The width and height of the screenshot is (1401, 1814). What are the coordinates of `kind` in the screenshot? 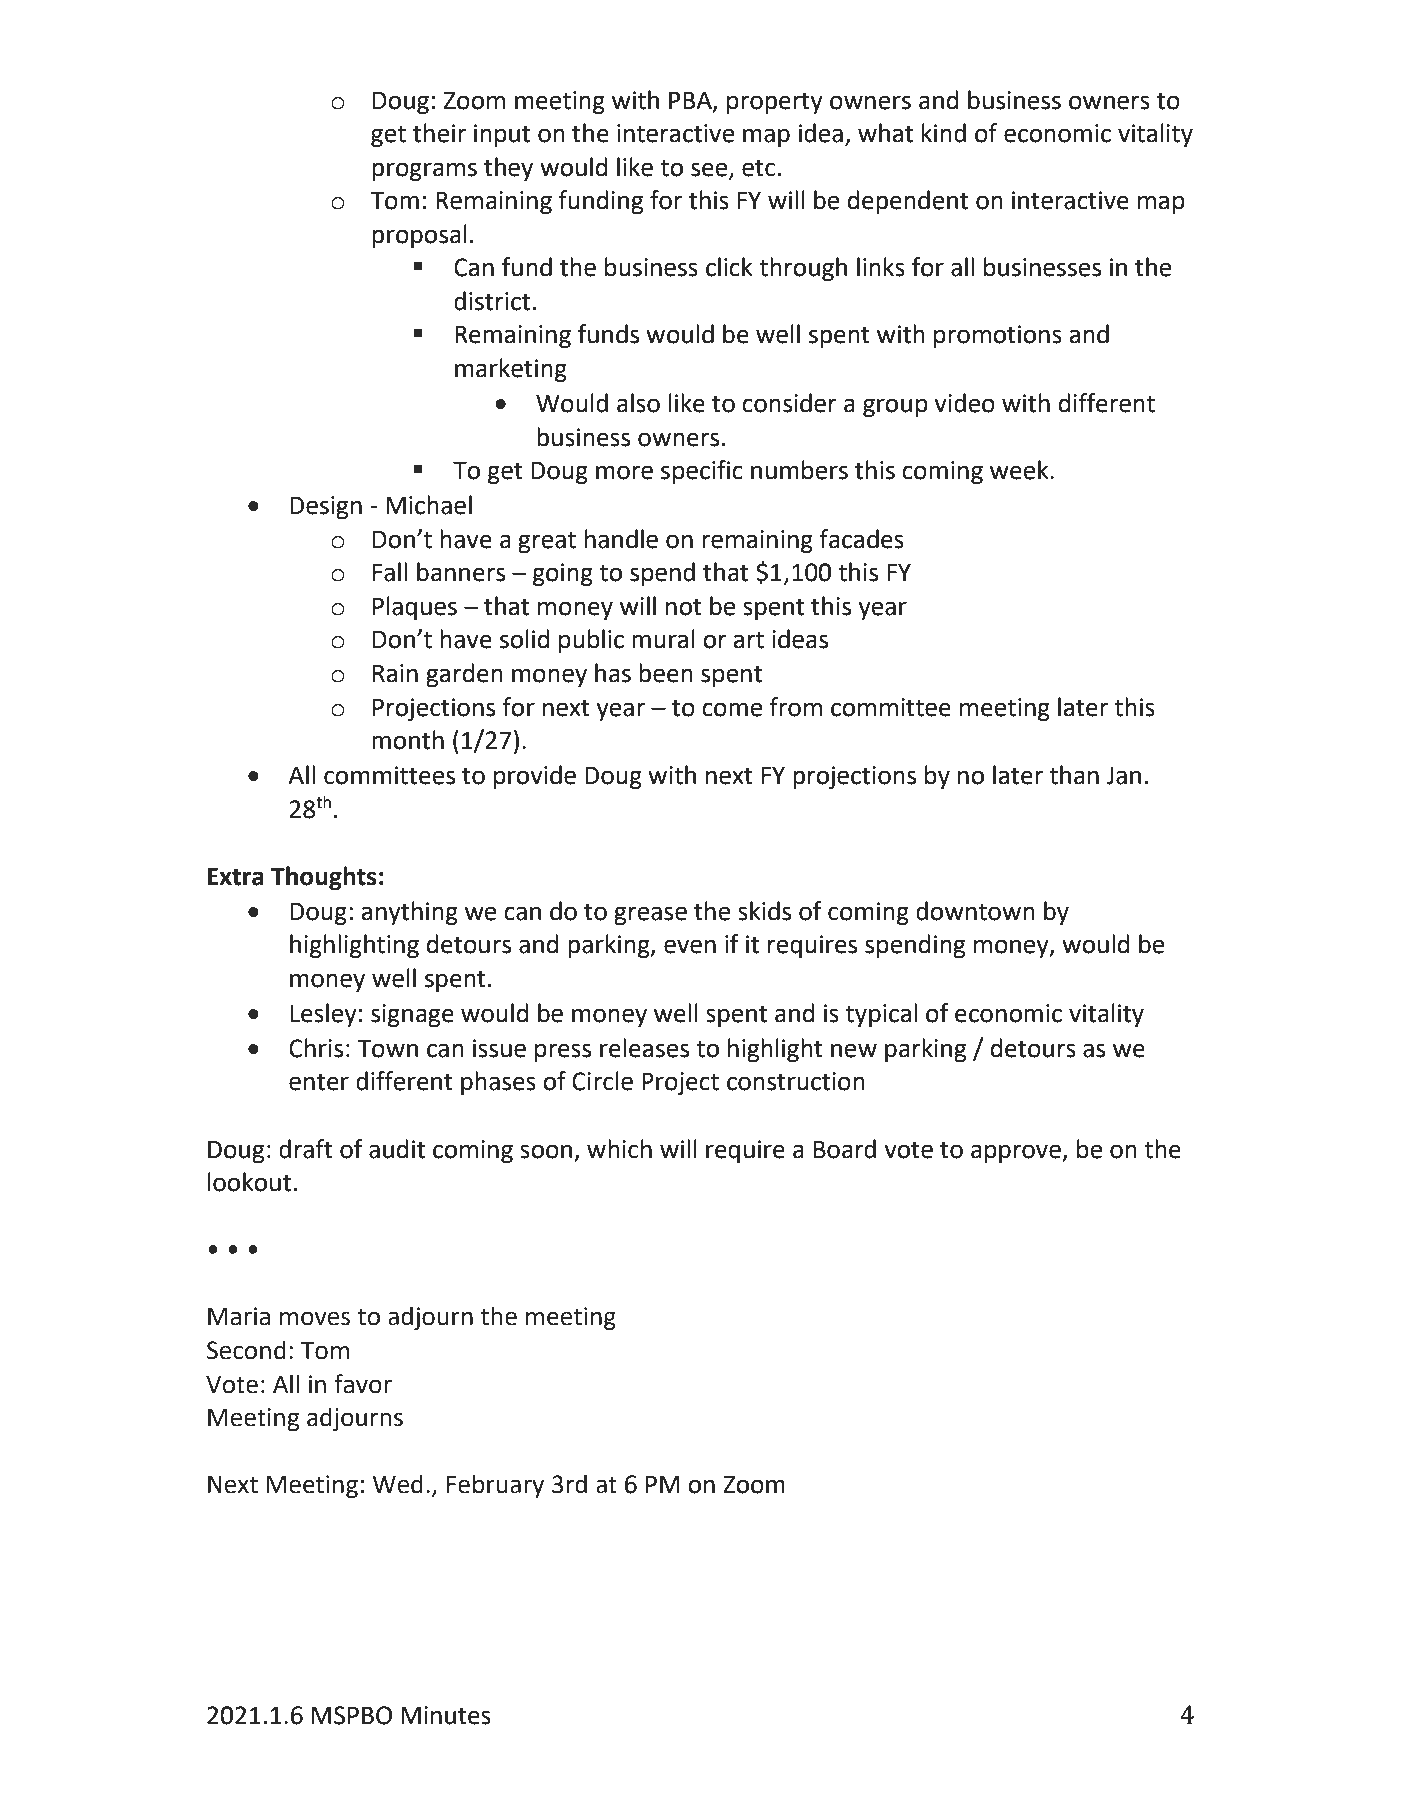 It's located at (944, 133).
